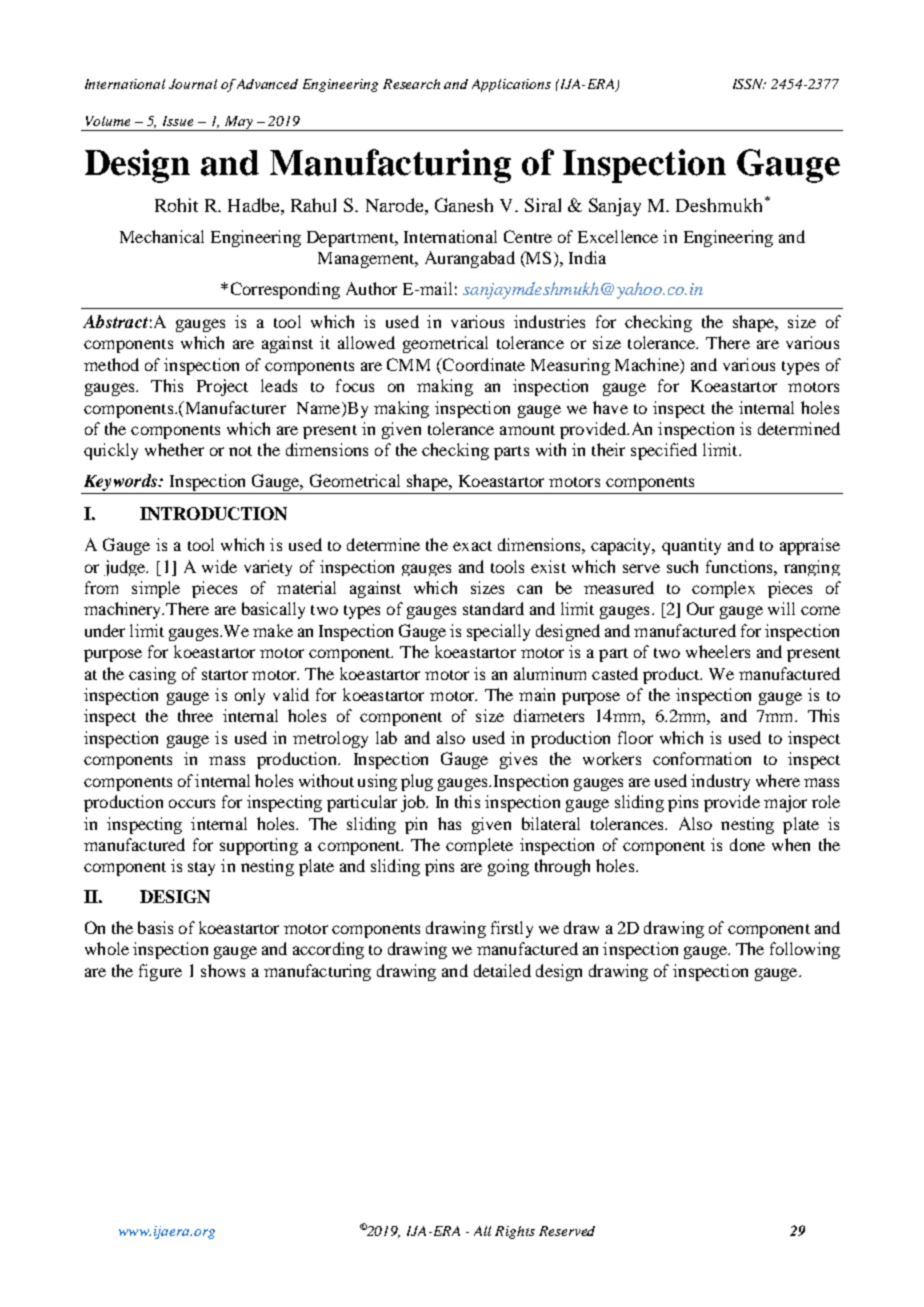  Describe the element at coordinates (479, 846) in the document. I see `complete` at that location.
